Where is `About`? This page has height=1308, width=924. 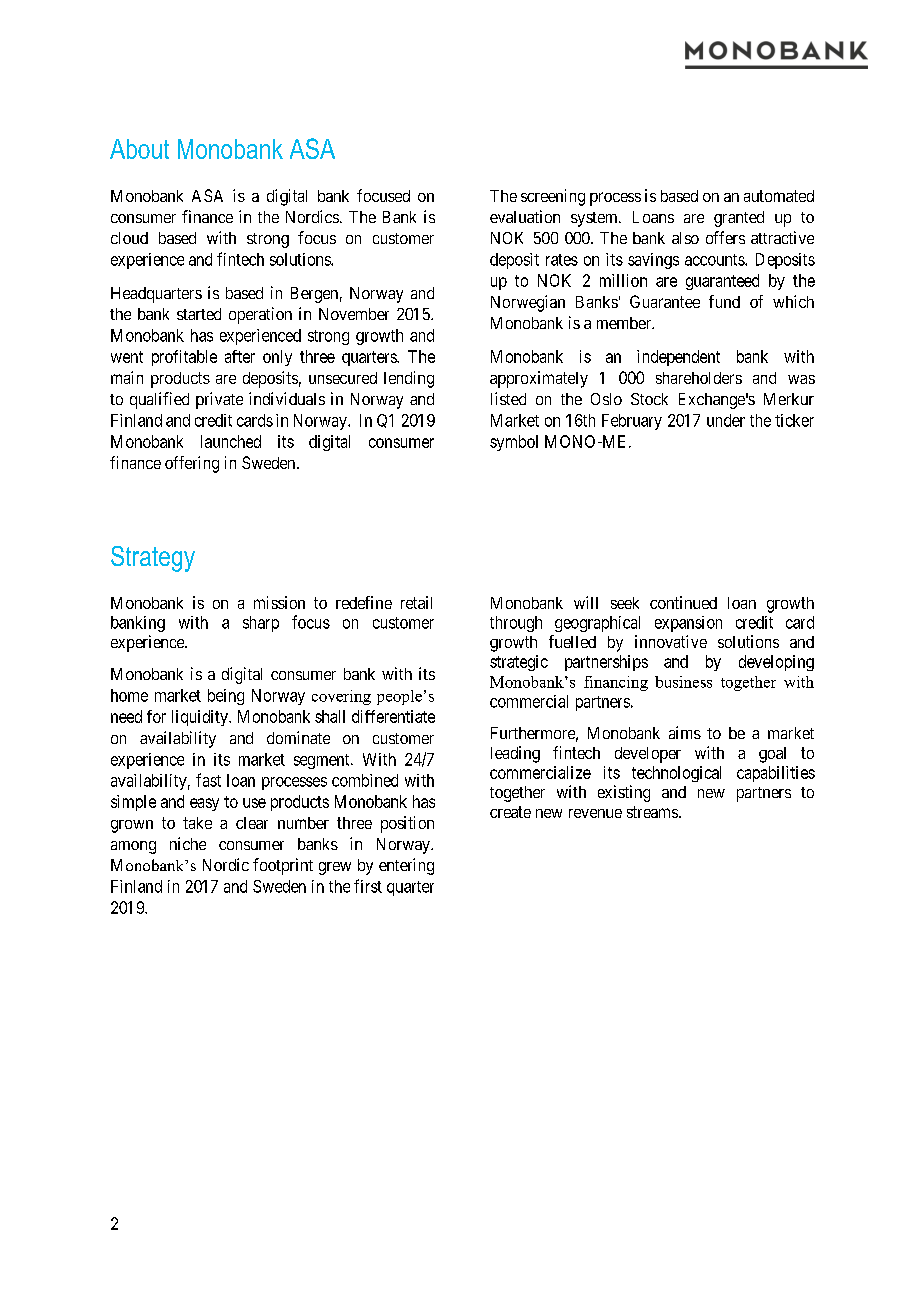
About is located at coordinates (139, 149).
